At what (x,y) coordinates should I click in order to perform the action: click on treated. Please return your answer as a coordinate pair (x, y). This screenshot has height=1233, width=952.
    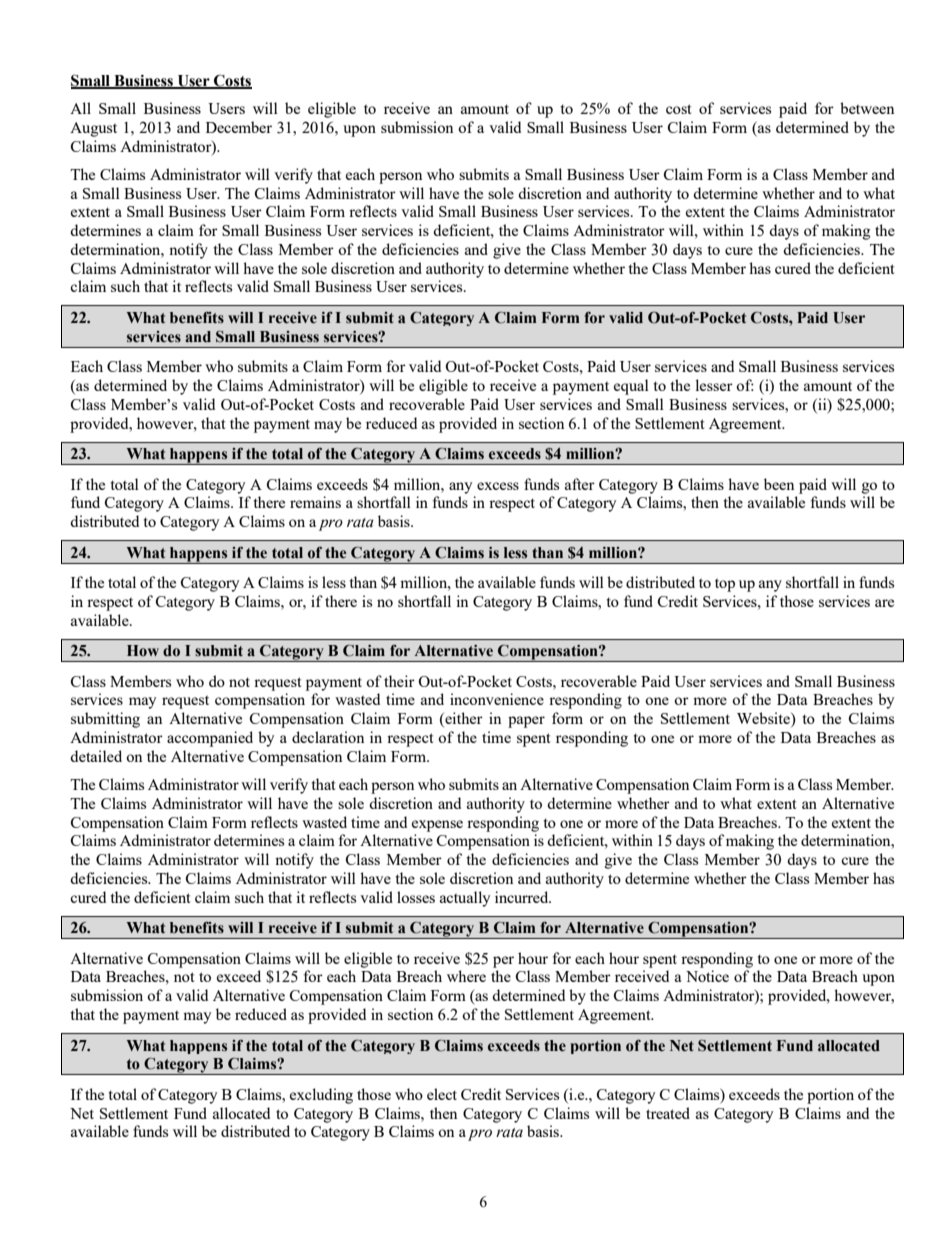
    Looking at the image, I should click on (668, 1113).
